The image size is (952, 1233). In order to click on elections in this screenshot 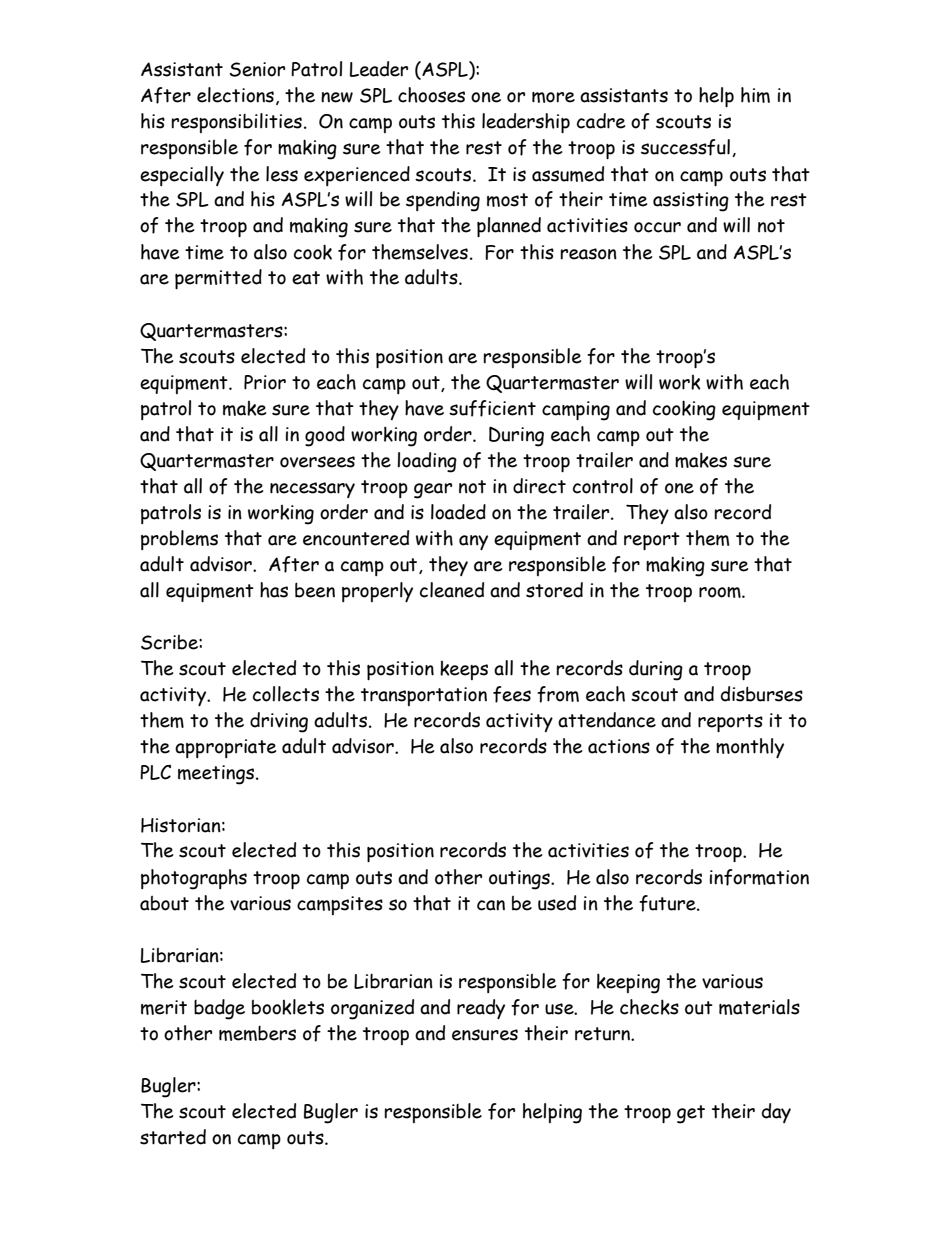, I will do `click(235, 95)`.
